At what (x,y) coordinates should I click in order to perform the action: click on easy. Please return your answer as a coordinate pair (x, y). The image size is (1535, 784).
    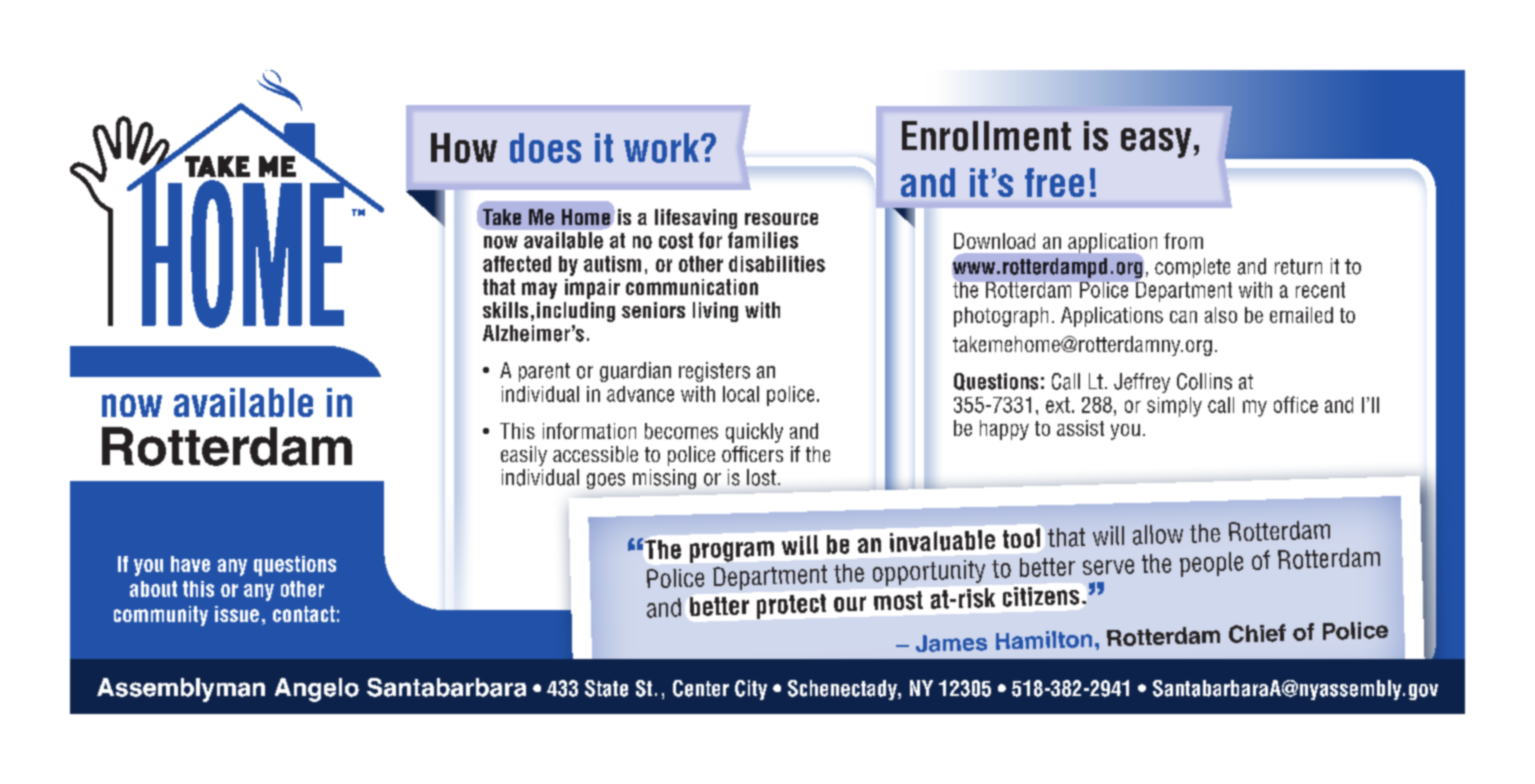
    Looking at the image, I should click on (1156, 143).
